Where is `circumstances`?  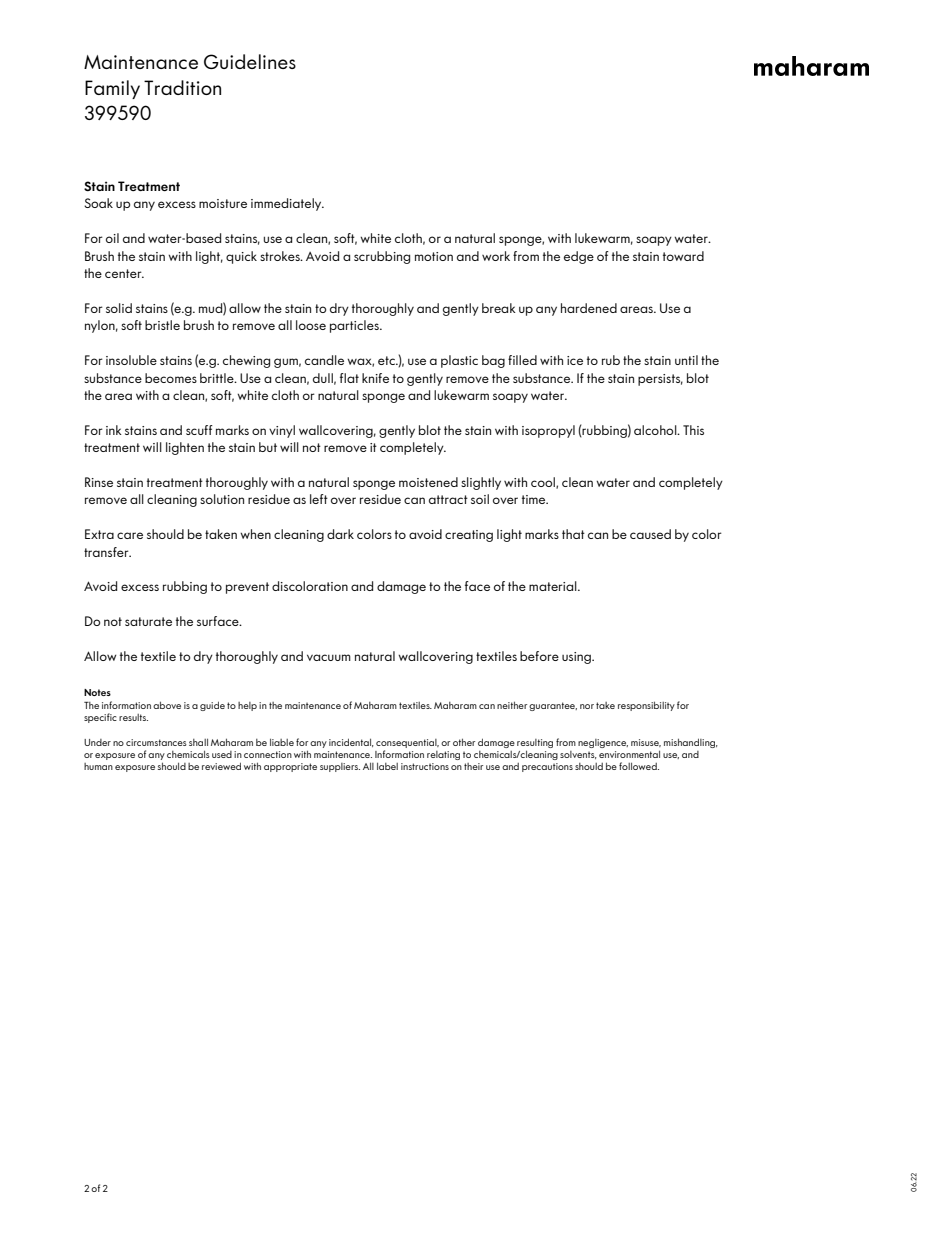
circumstances is located at coordinates (156, 742).
